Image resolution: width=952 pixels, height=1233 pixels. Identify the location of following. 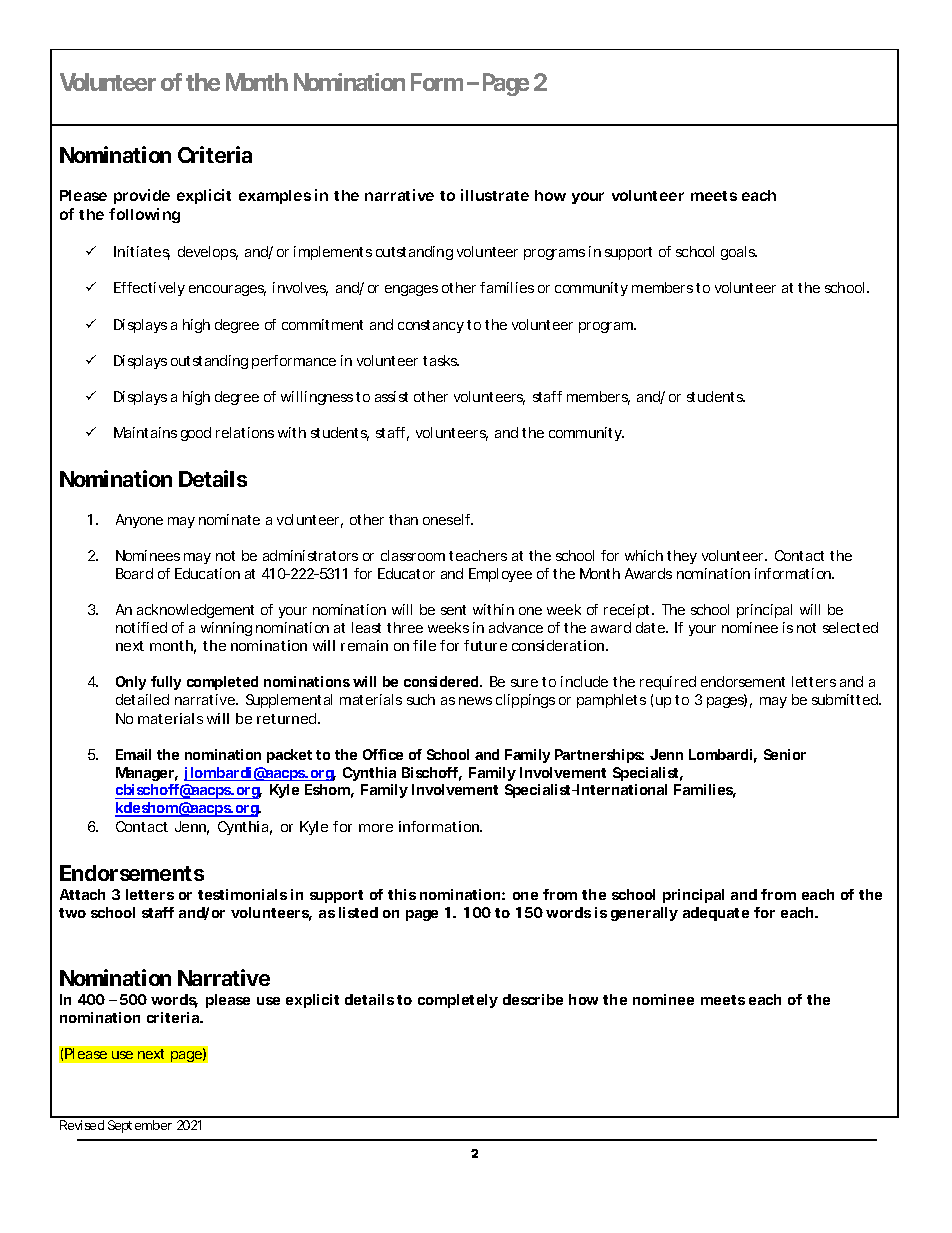
(144, 215).
